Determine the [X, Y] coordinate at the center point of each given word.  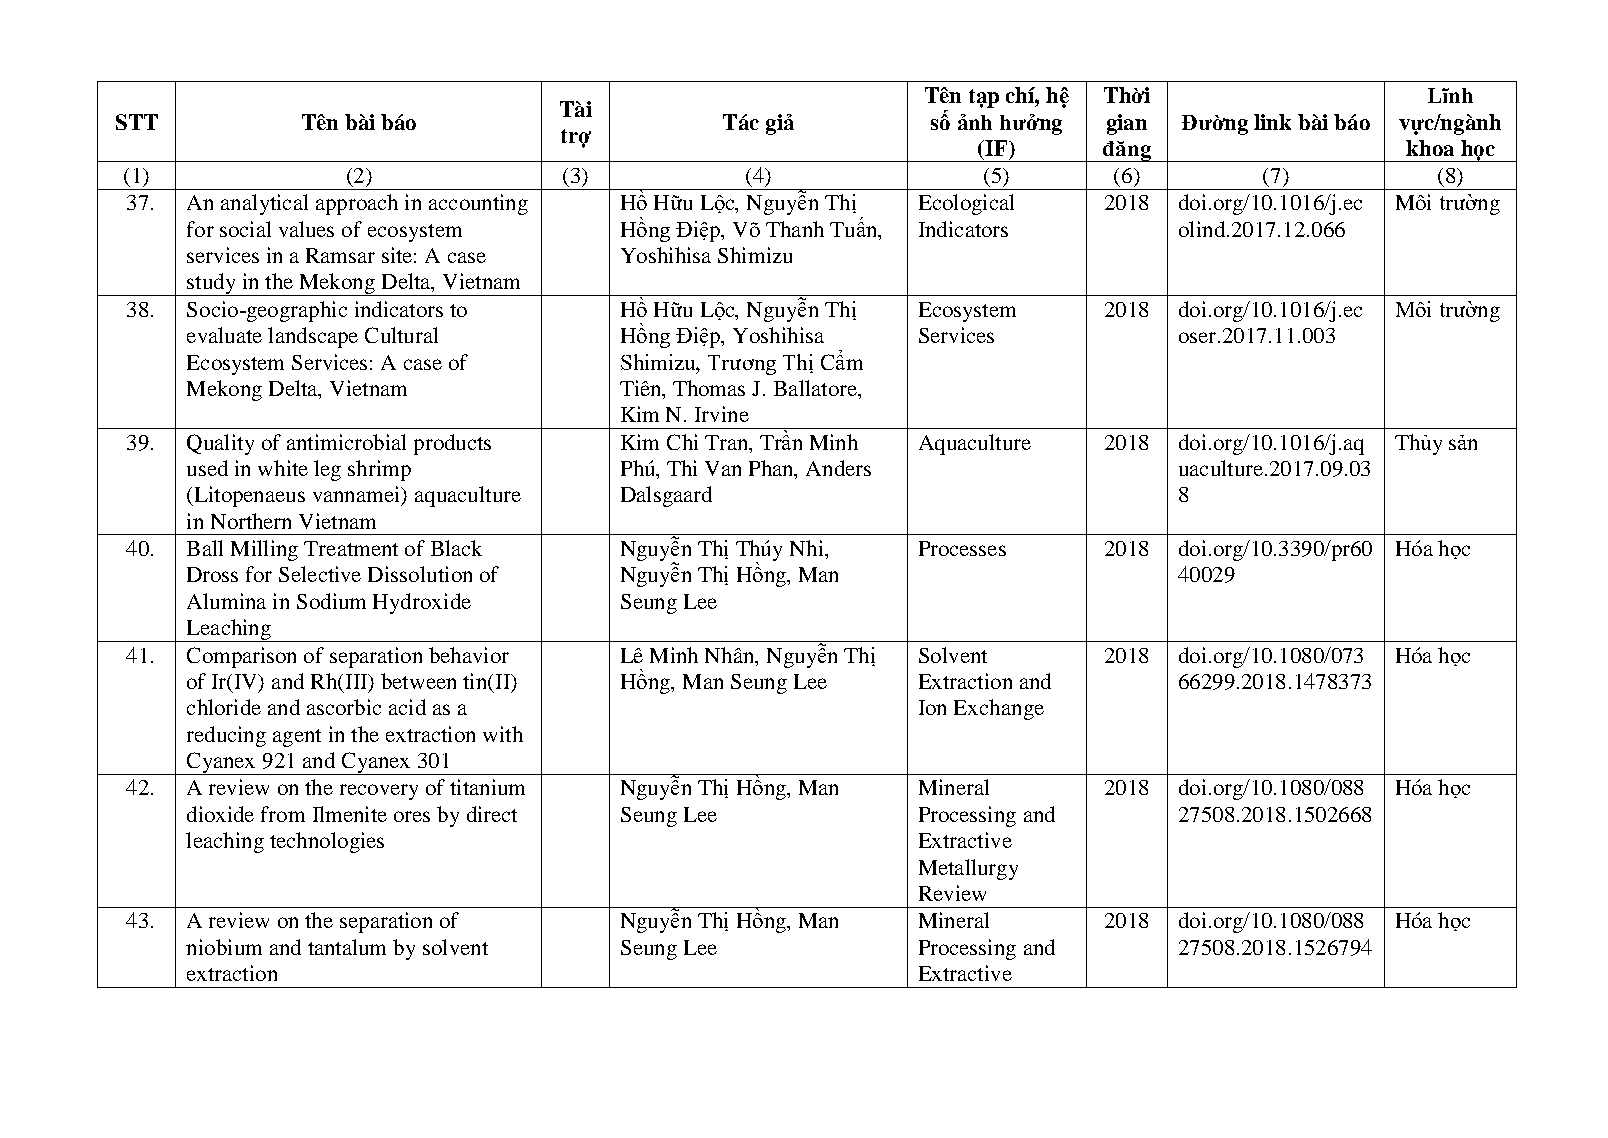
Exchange [999, 709]
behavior [469, 655]
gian [1127, 124]
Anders [838, 468]
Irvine [722, 414]
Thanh [795, 229]
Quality [220, 444]
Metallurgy [968, 869]
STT [137, 122]
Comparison [241, 657]
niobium [224, 947]
